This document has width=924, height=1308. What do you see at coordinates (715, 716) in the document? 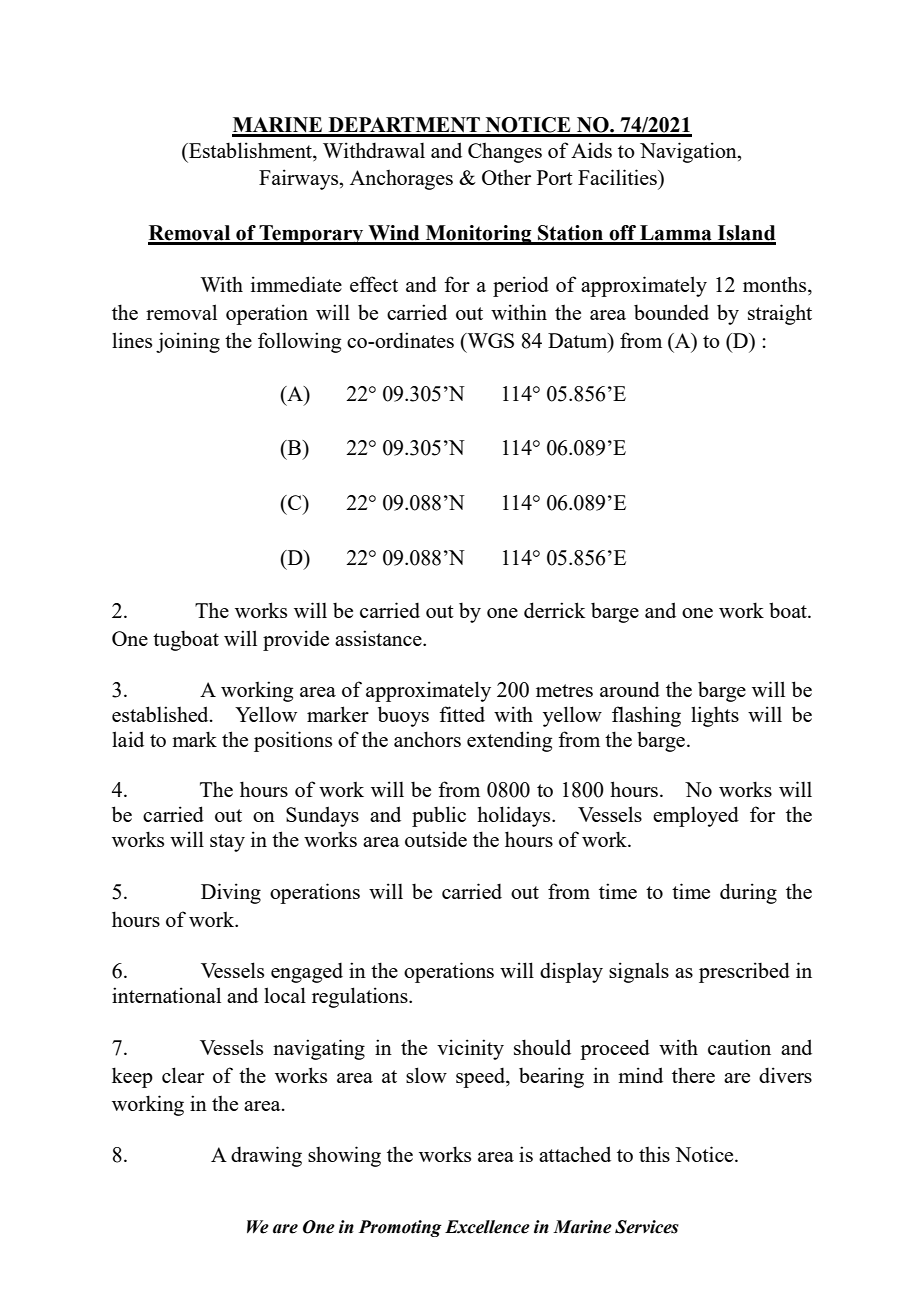
I see `lights` at bounding box center [715, 716].
